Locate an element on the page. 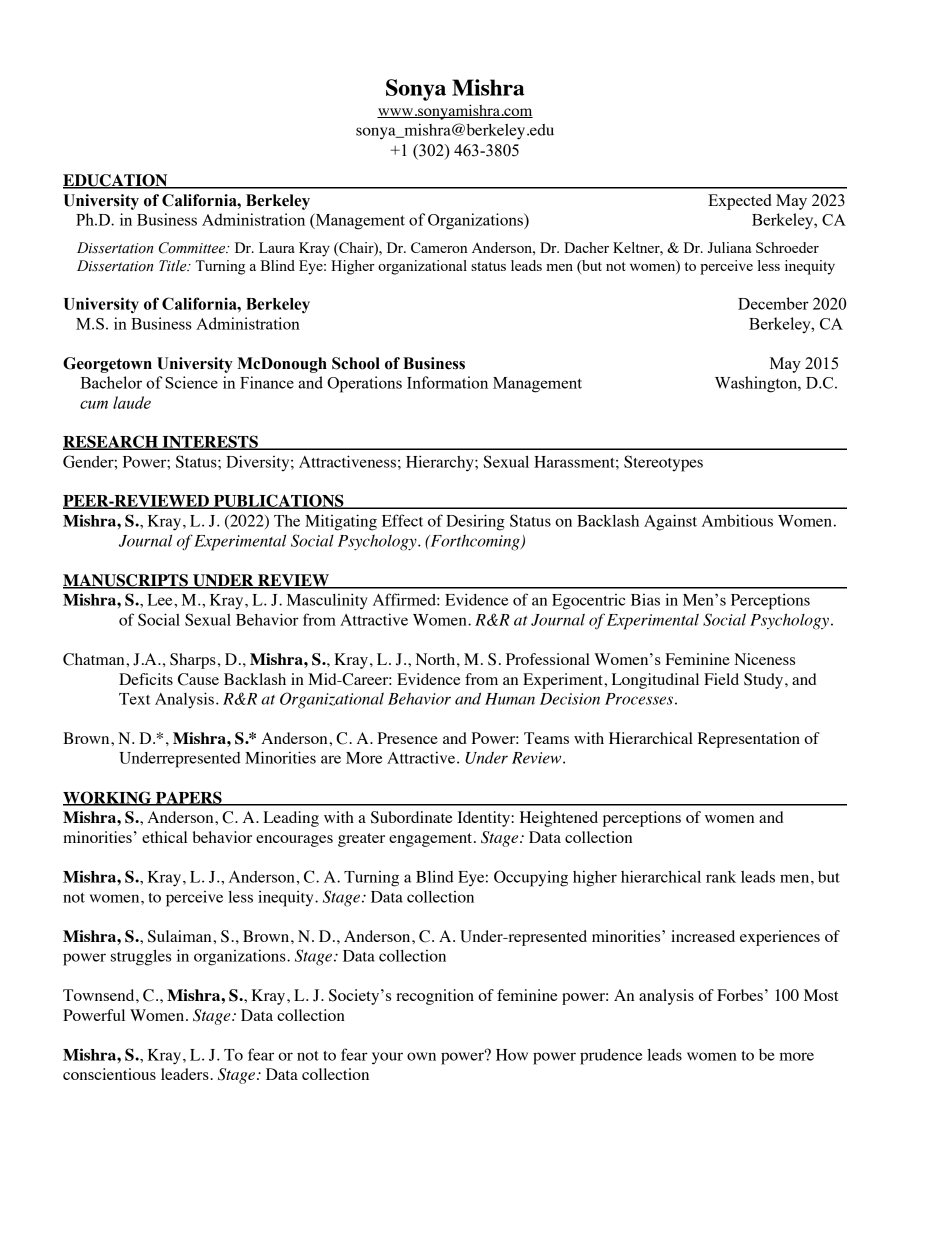 Image resolution: width=952 pixels, height=1233 pixels. Professional is located at coordinates (548, 659).
